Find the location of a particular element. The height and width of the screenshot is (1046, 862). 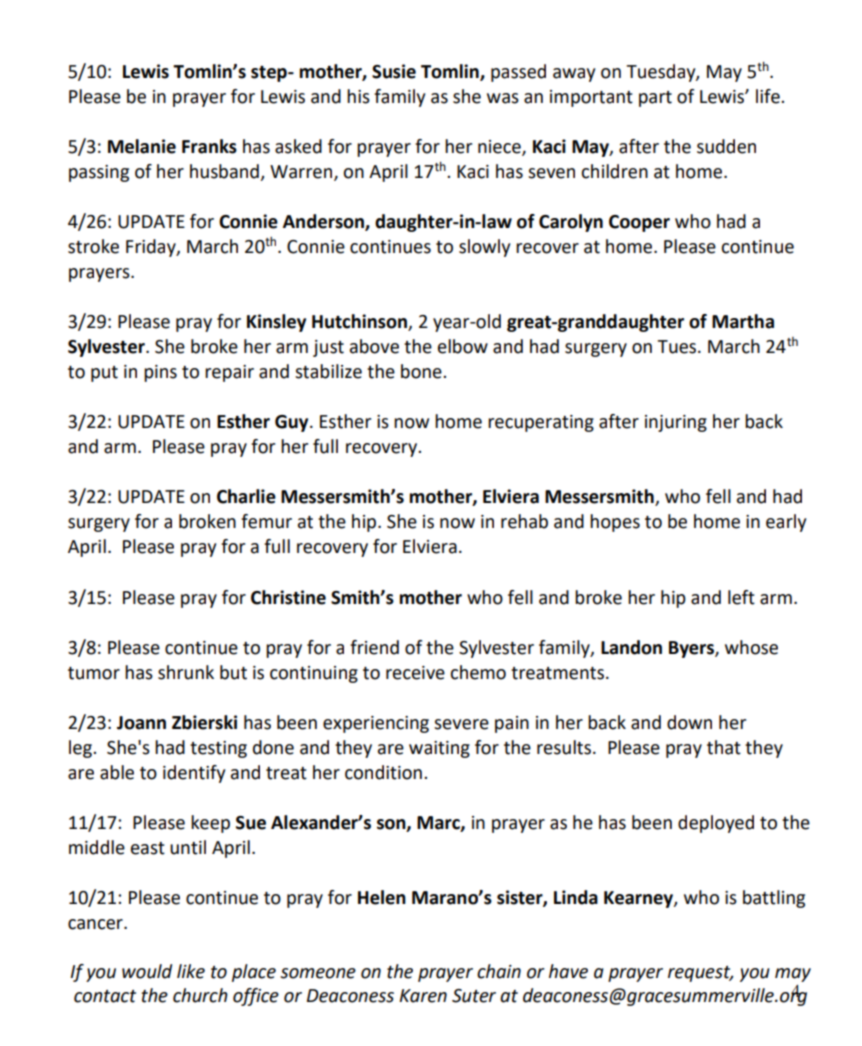

Charlie is located at coordinates (246, 496).
